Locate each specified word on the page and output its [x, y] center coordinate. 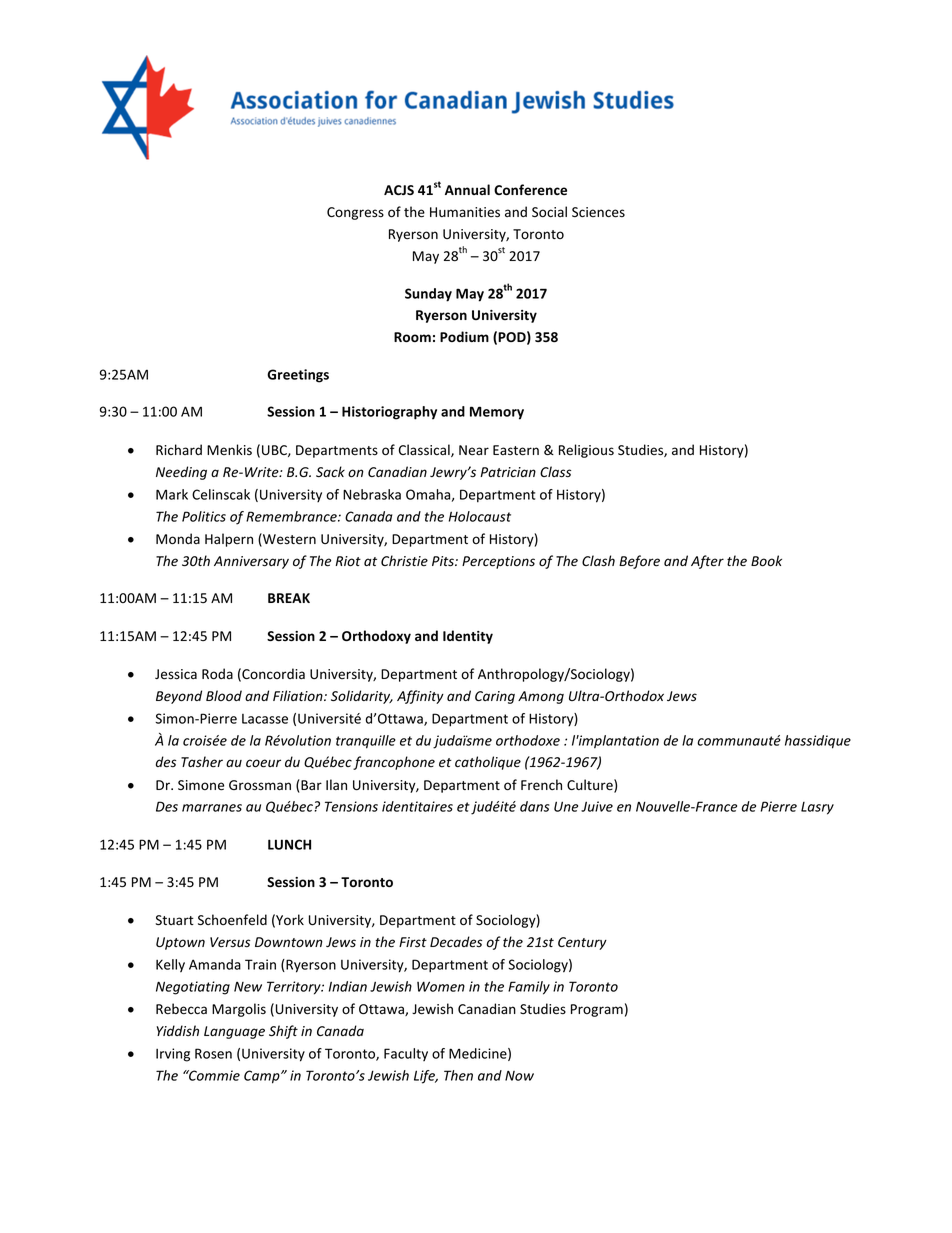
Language [234, 1032]
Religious [586, 451]
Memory [497, 413]
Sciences [598, 212]
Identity [468, 637]
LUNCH [289, 844]
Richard [179, 449]
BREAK [289, 598]
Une [566, 806]
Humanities [465, 212]
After [707, 562]
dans [535, 806]
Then [458, 1075]
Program [597, 1010]
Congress [355, 213]
